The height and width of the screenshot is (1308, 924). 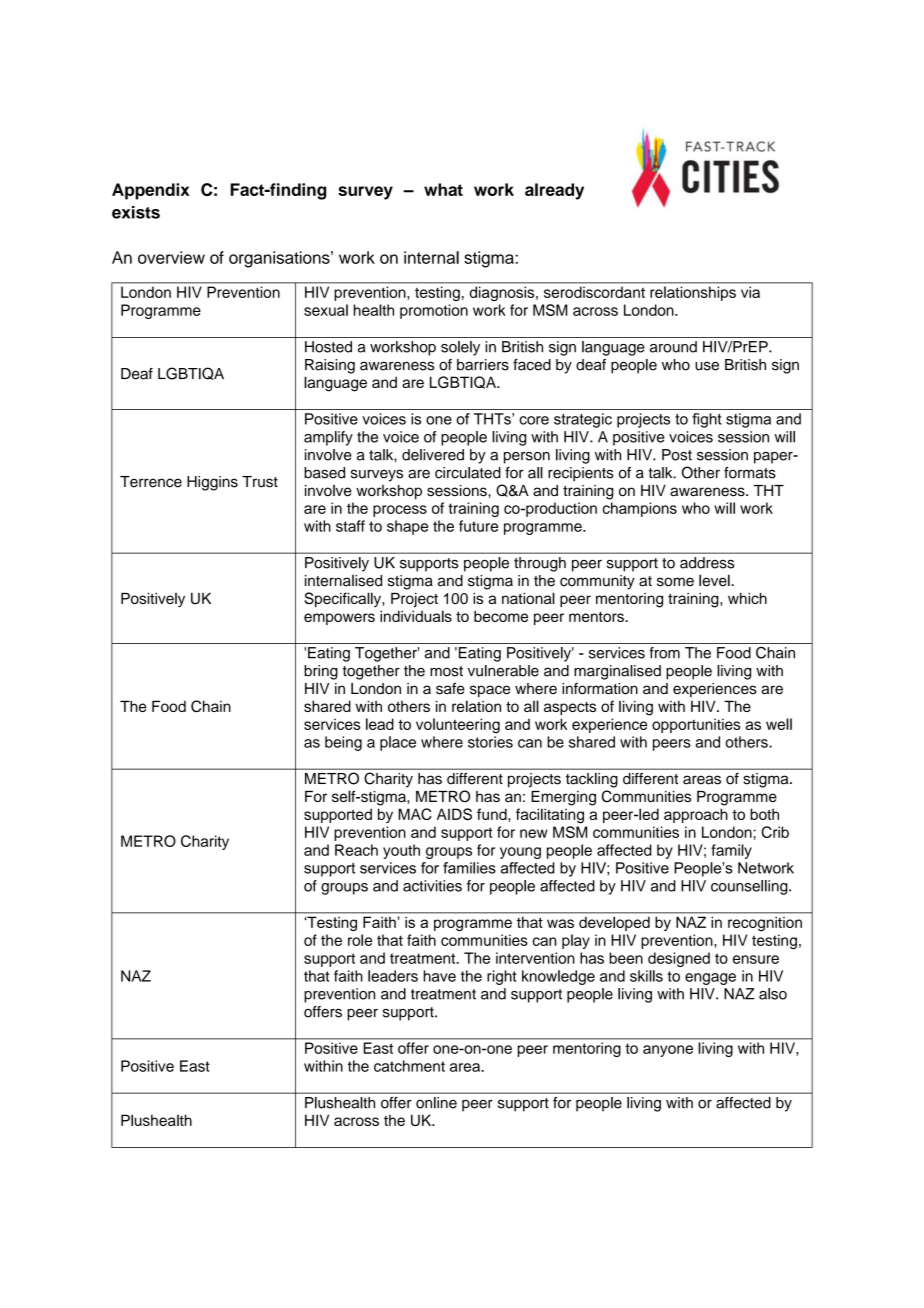 I want to click on catchment, so click(x=409, y=1066).
